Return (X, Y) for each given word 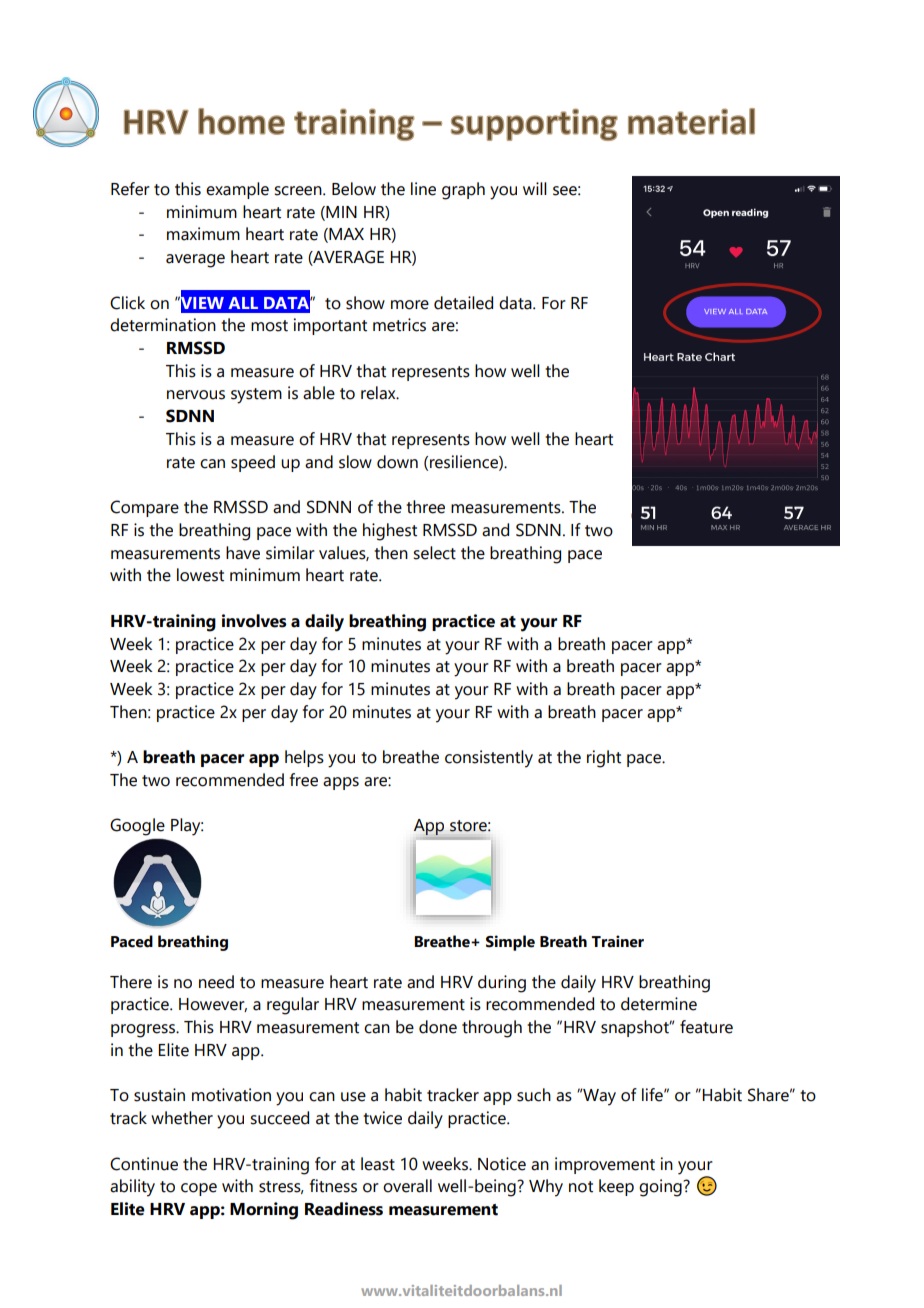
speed (253, 463)
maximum (203, 234)
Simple (510, 943)
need (216, 982)
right (604, 759)
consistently (489, 759)
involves (254, 621)
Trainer (617, 941)
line (423, 189)
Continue (144, 1164)
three (425, 507)
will (535, 188)
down (397, 462)
